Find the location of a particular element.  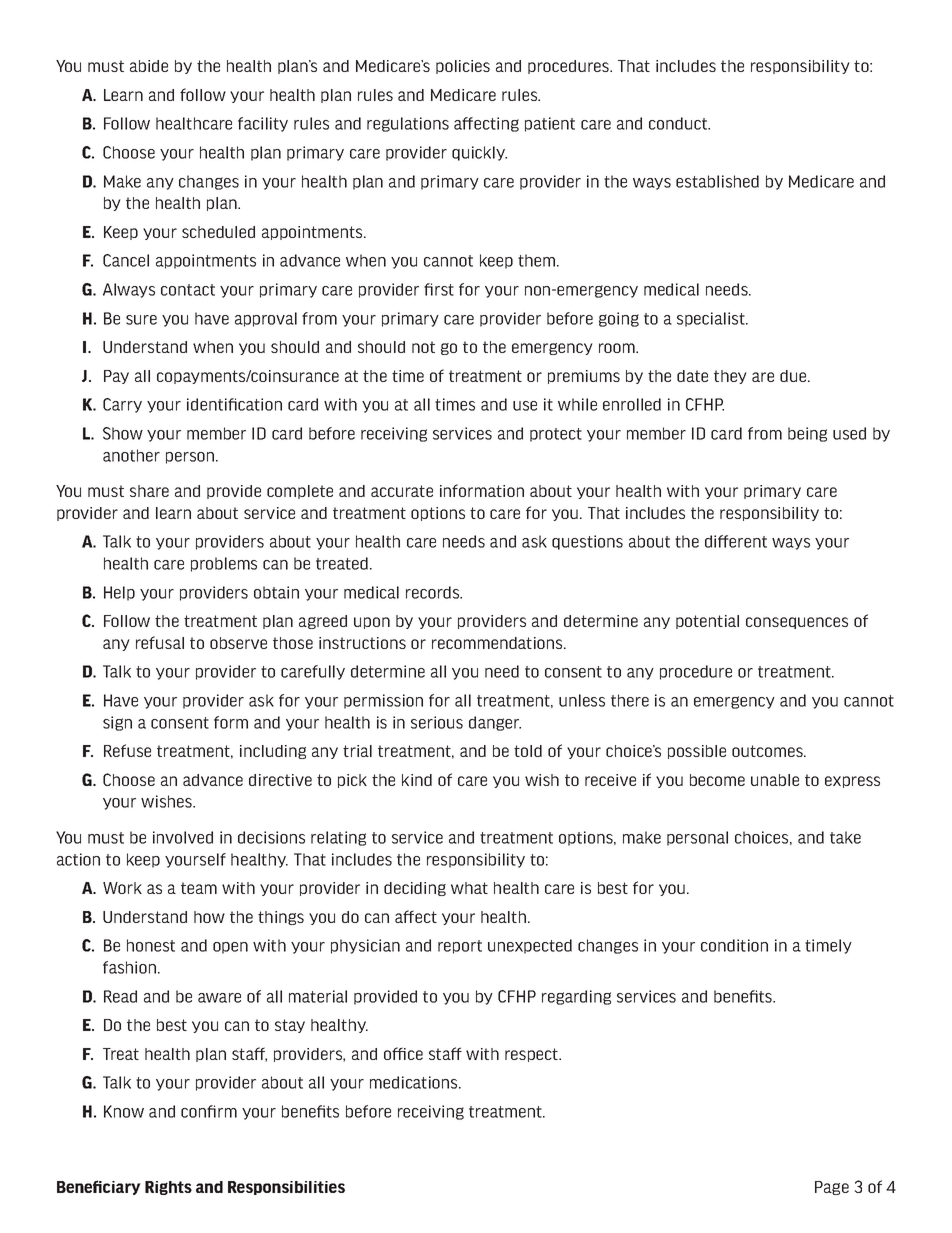

abide is located at coordinates (149, 66).
